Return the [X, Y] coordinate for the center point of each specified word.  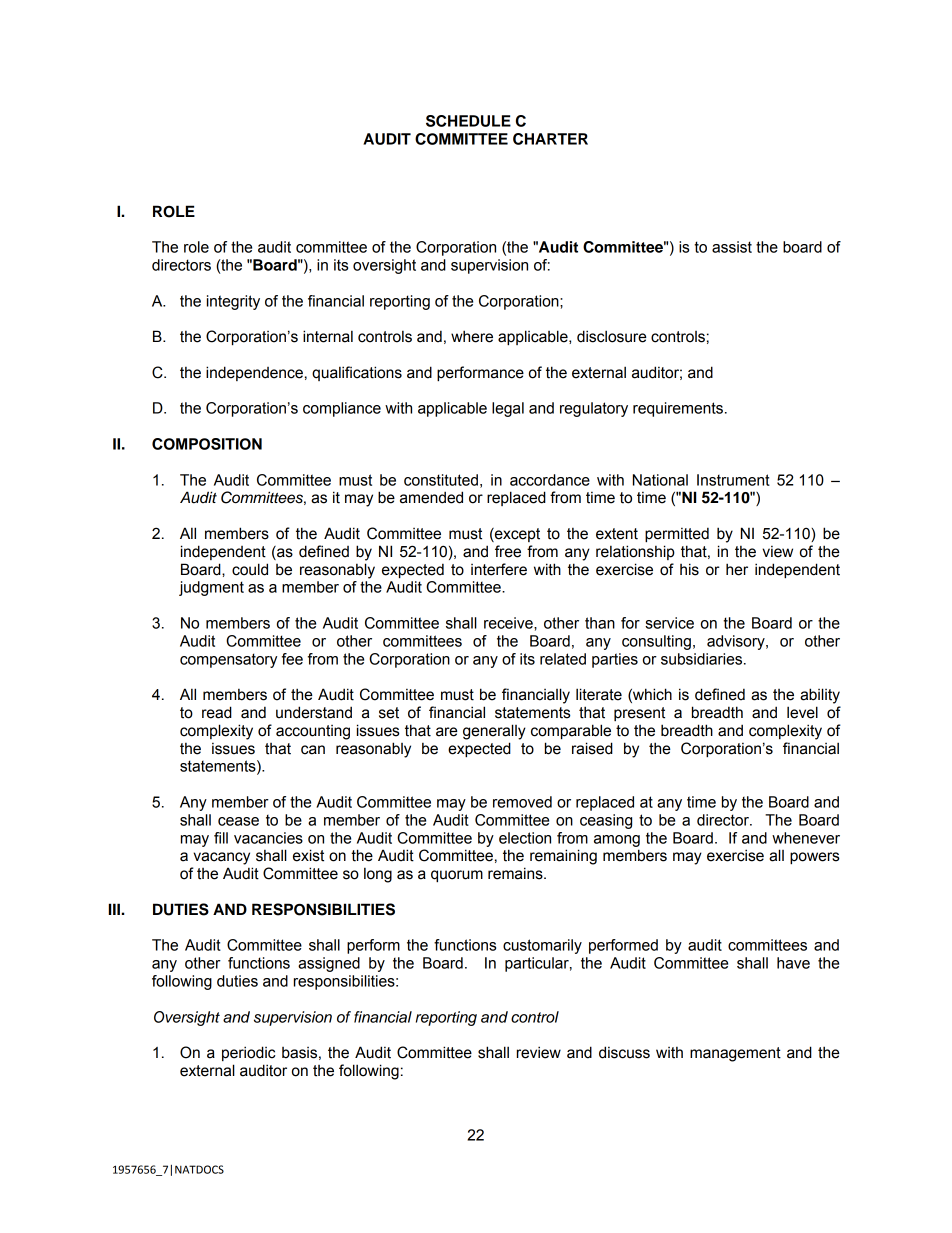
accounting [313, 732]
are [447, 732]
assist [732, 247]
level [802, 712]
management [735, 1054]
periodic [248, 1053]
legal [508, 409]
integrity [233, 302]
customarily [542, 946]
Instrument [733, 480]
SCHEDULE [468, 121]
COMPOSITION [207, 444]
